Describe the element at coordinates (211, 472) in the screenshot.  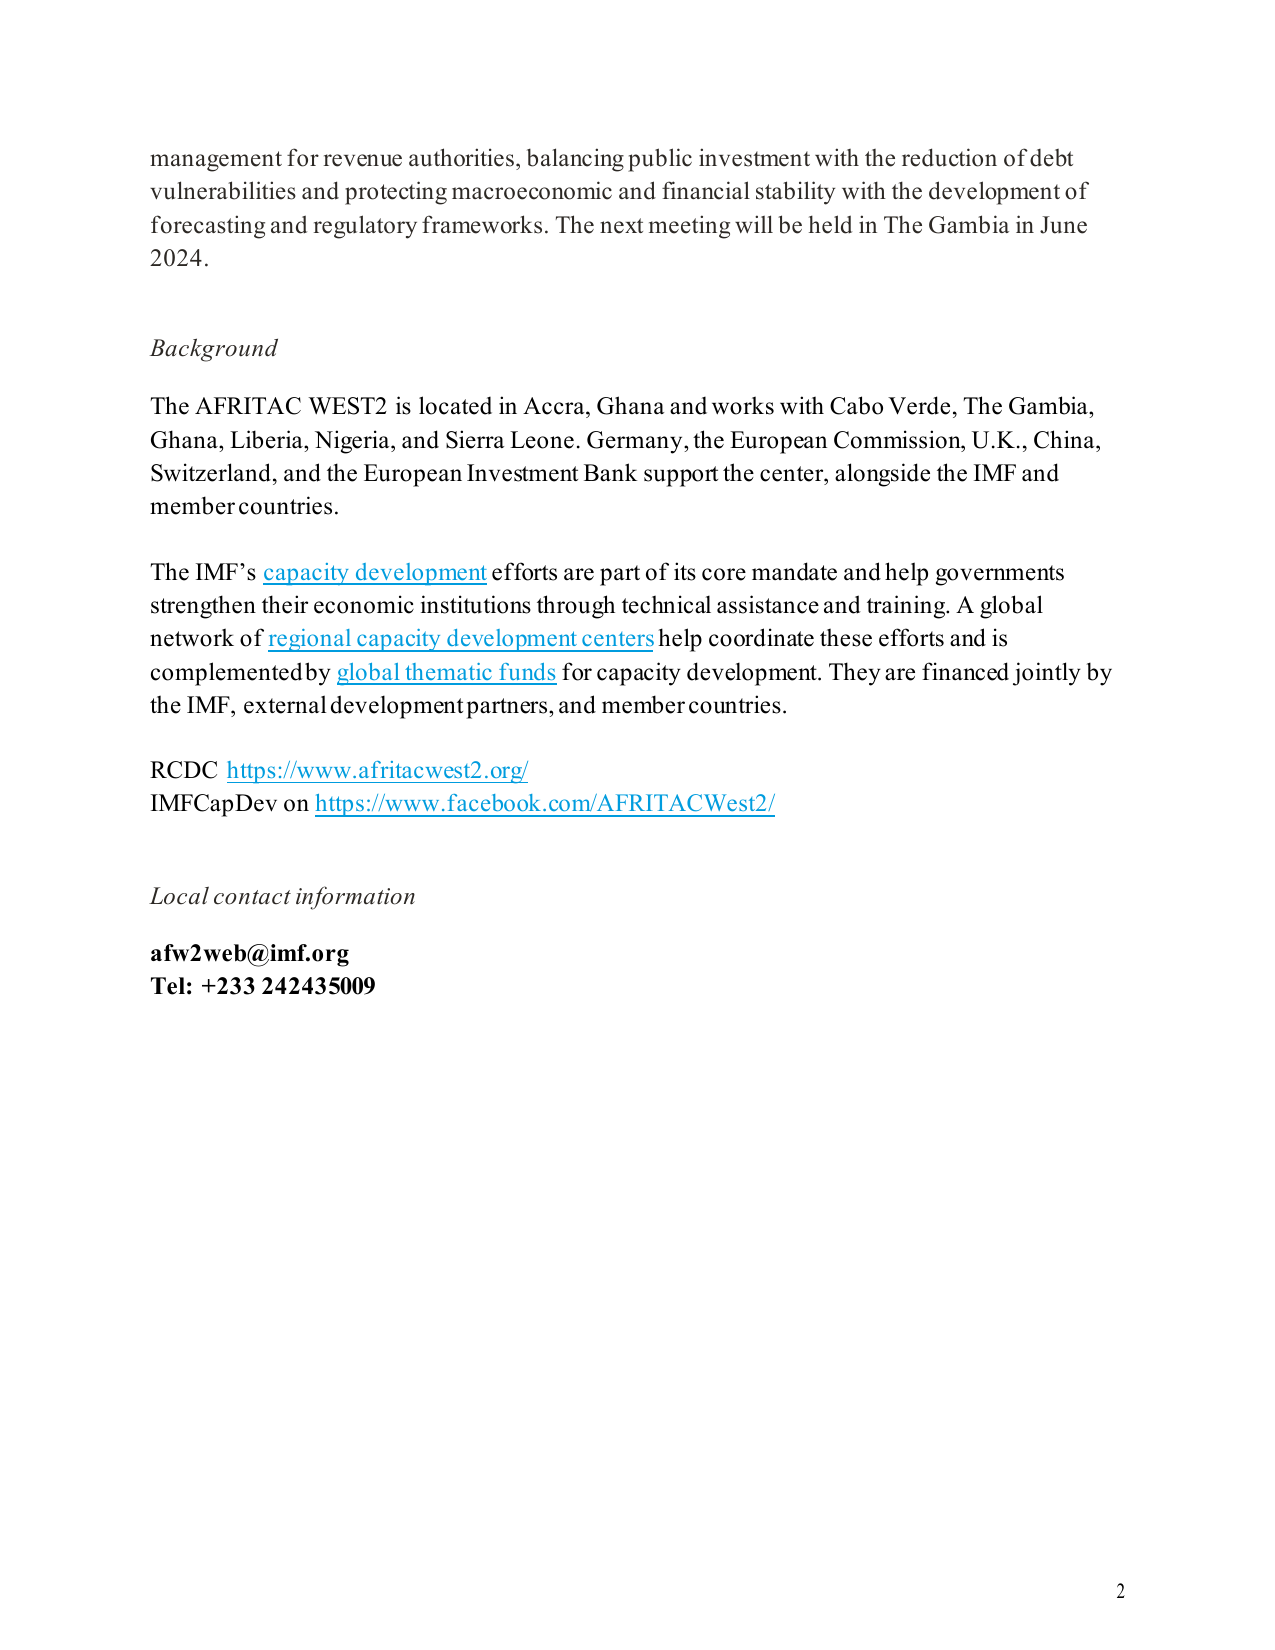
I see `Switzerland` at that location.
